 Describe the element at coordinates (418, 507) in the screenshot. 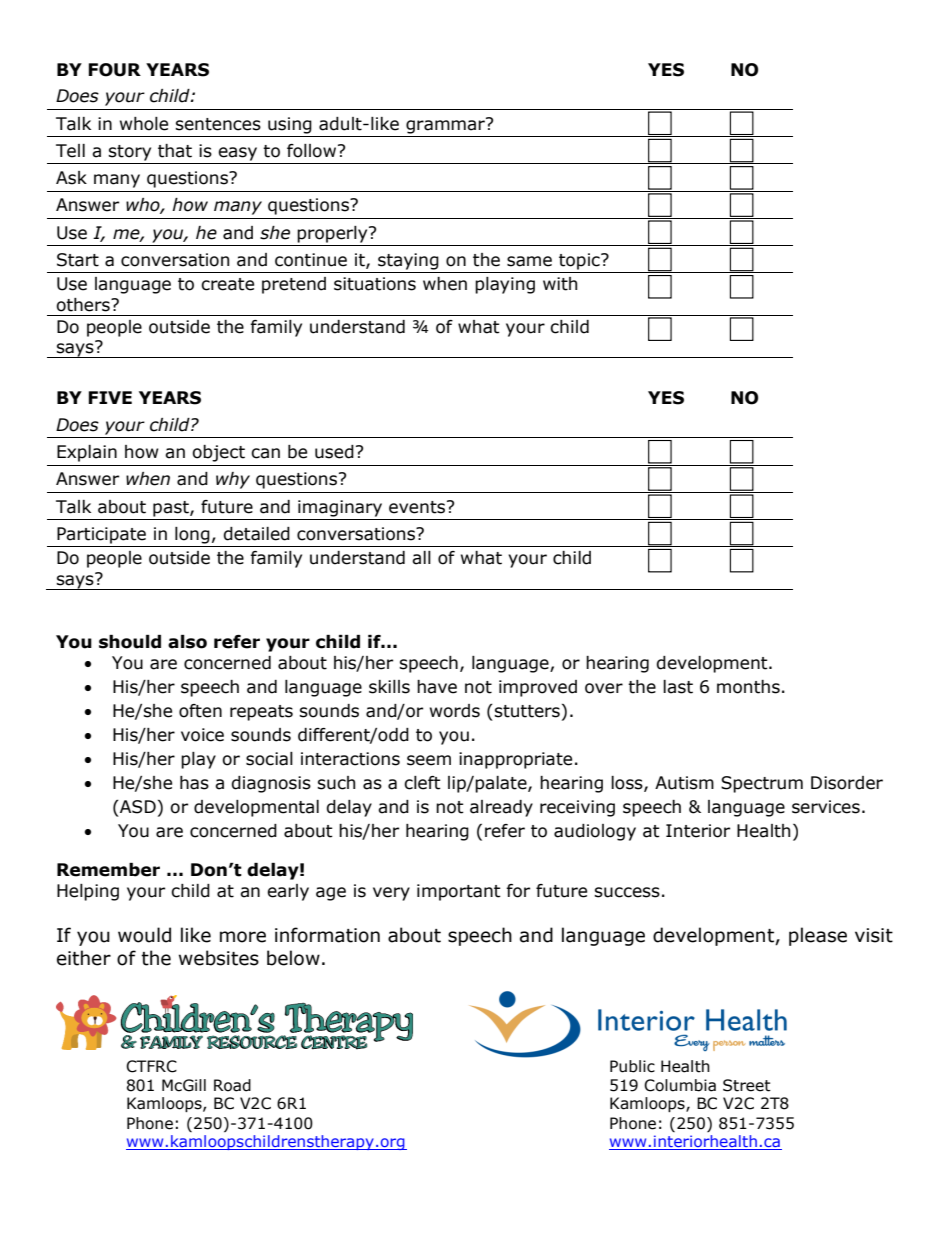

I see `events` at that location.
